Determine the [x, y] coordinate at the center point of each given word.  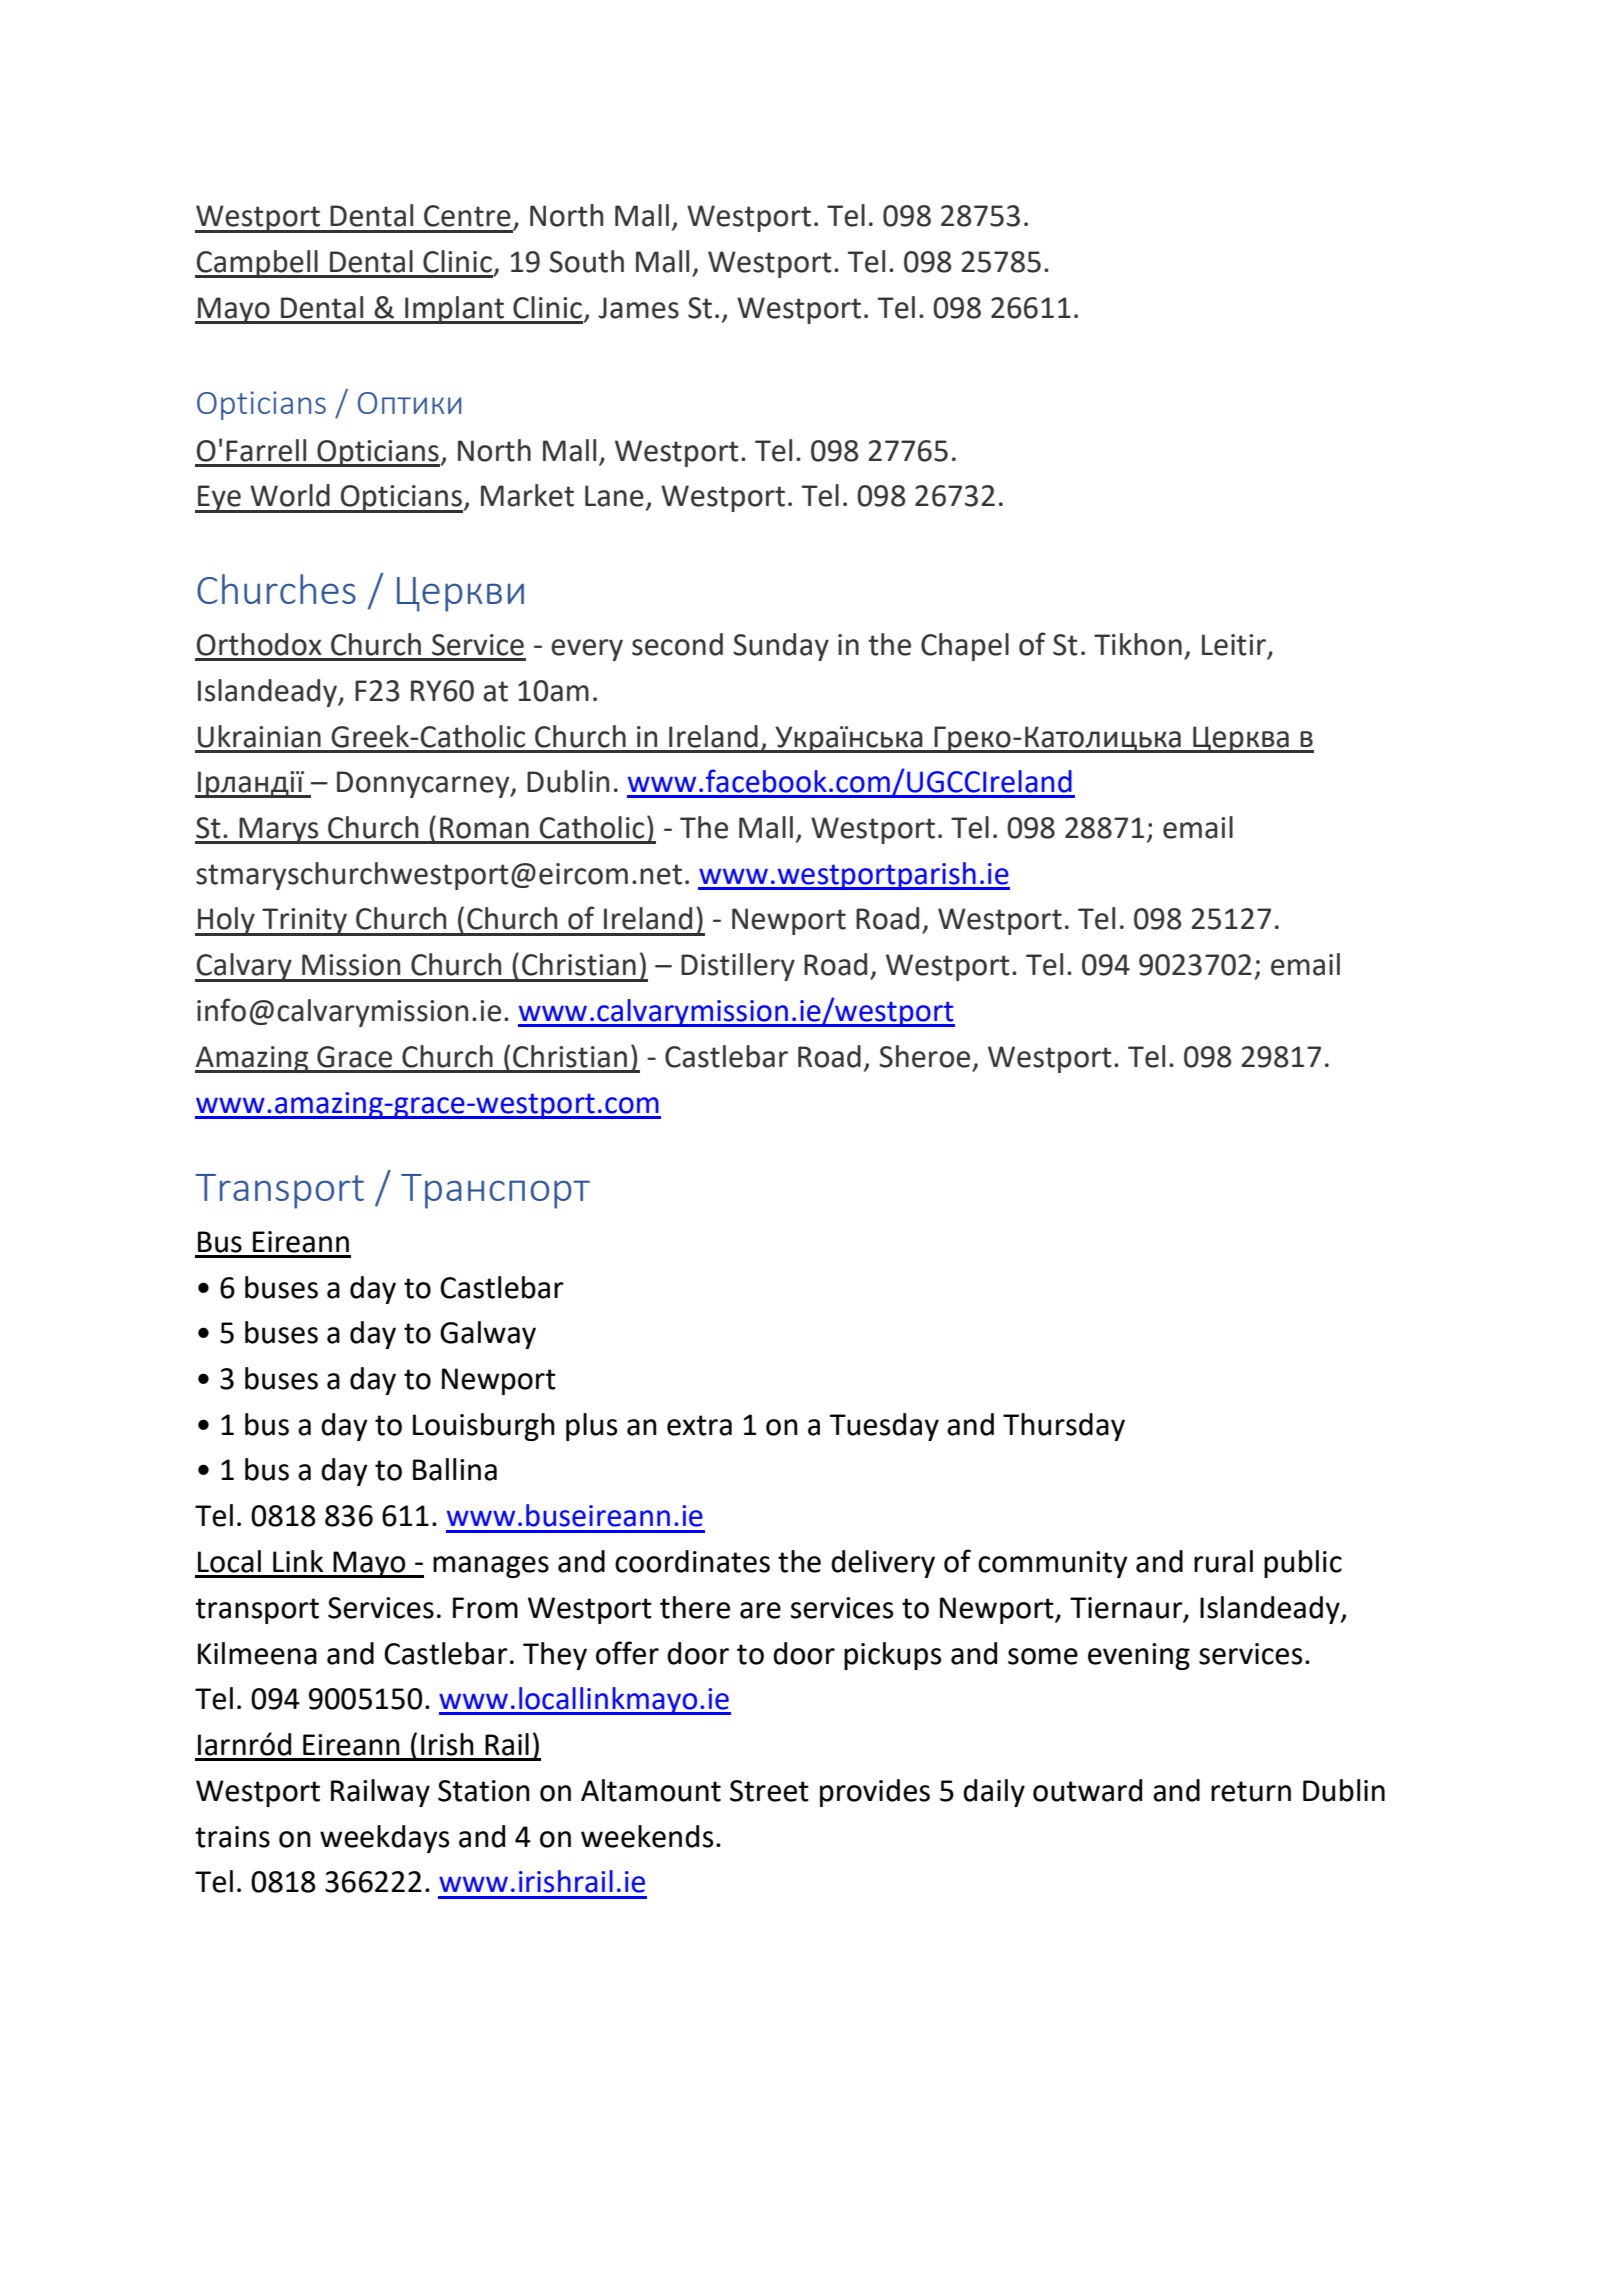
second [677, 644]
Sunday [781, 647]
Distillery [738, 967]
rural [1223, 1561]
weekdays [384, 1839]
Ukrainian [259, 736]
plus [591, 1427]
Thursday [1064, 1427]
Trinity [305, 922]
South [586, 261]
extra [699, 1425]
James [638, 308]
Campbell [257, 264]
